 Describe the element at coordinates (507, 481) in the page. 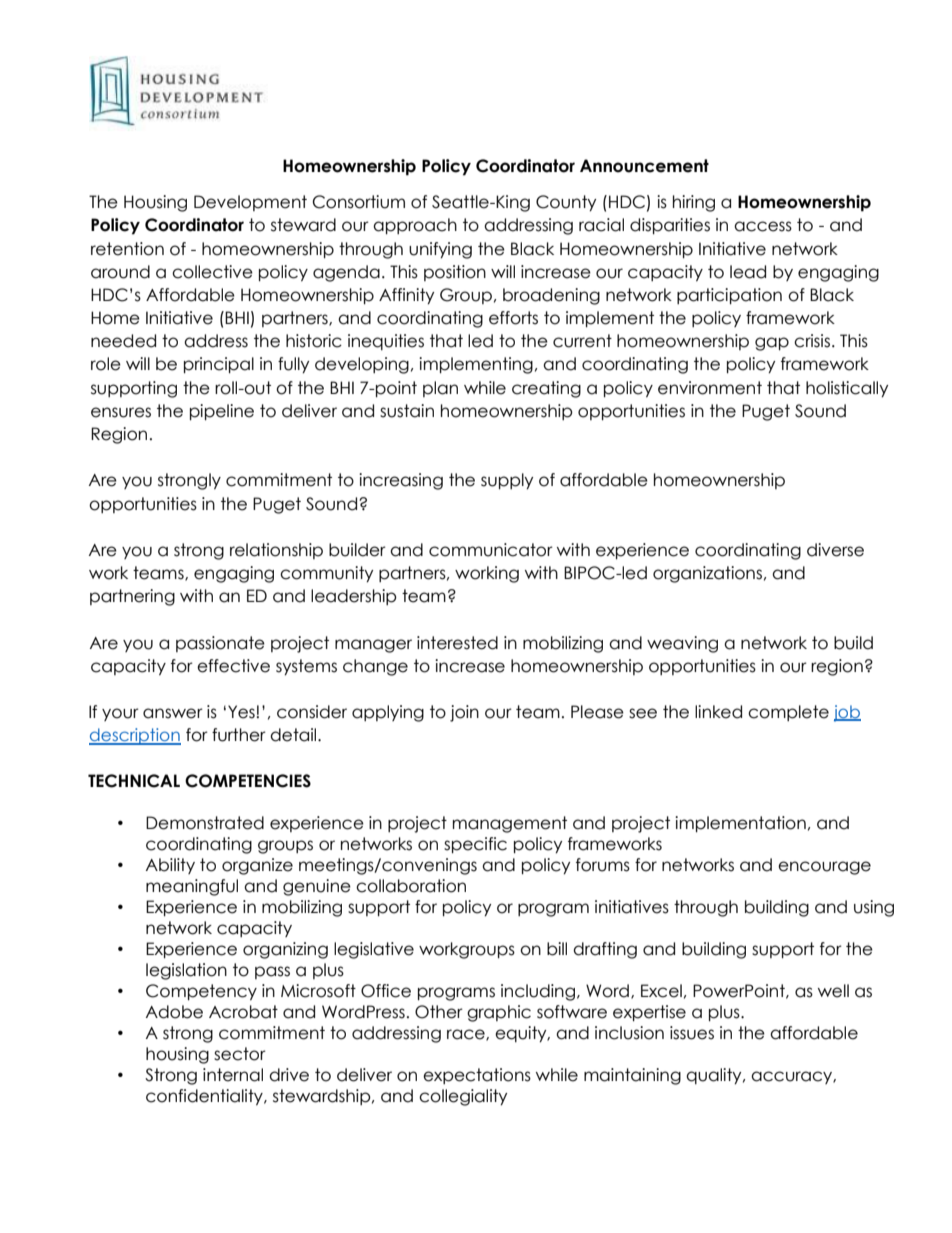

I see `supply` at that location.
